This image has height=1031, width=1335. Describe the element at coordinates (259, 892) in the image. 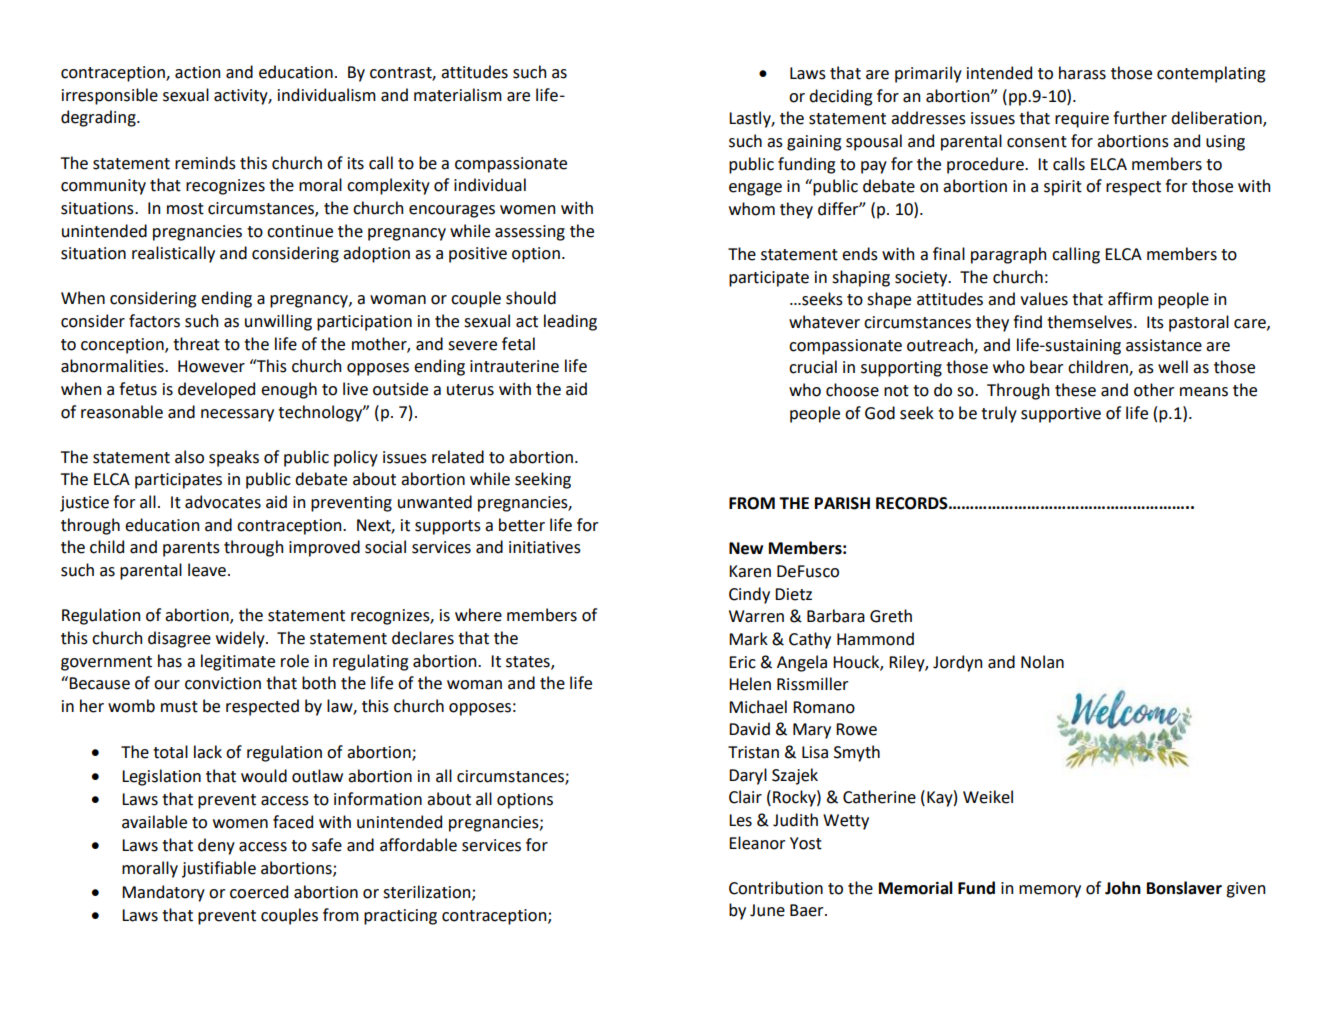

I see `coerced` at that location.
